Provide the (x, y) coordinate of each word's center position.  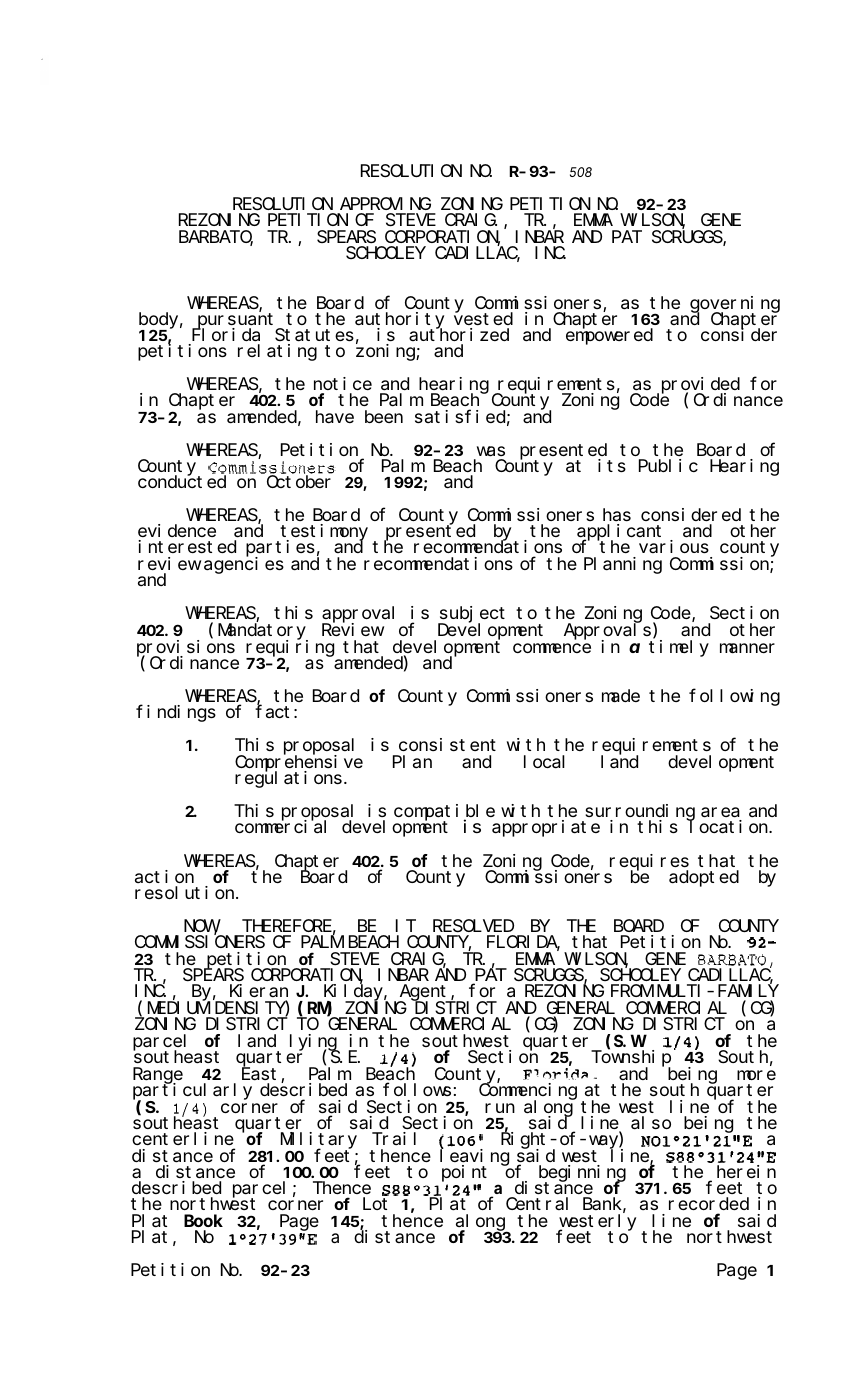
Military (319, 1141)
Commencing (528, 1092)
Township (631, 1059)
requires (649, 863)
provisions (186, 649)
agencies (244, 565)
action (164, 876)
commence (552, 648)
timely (679, 648)
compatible (444, 813)
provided (699, 386)
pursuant (237, 322)
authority (399, 321)
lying (314, 1043)
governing (735, 305)
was (491, 451)
